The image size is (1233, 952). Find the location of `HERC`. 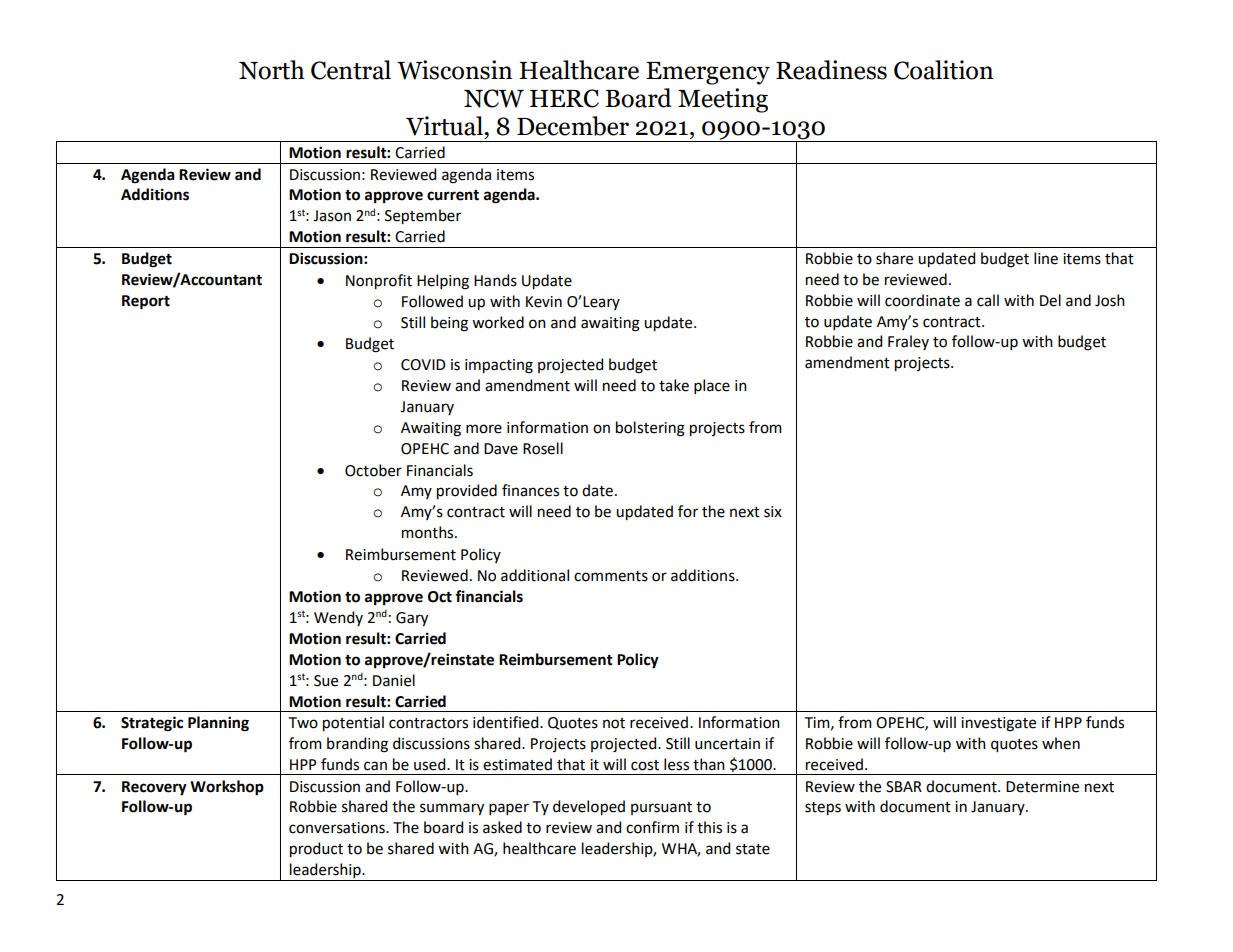

HERC is located at coordinates (564, 98).
